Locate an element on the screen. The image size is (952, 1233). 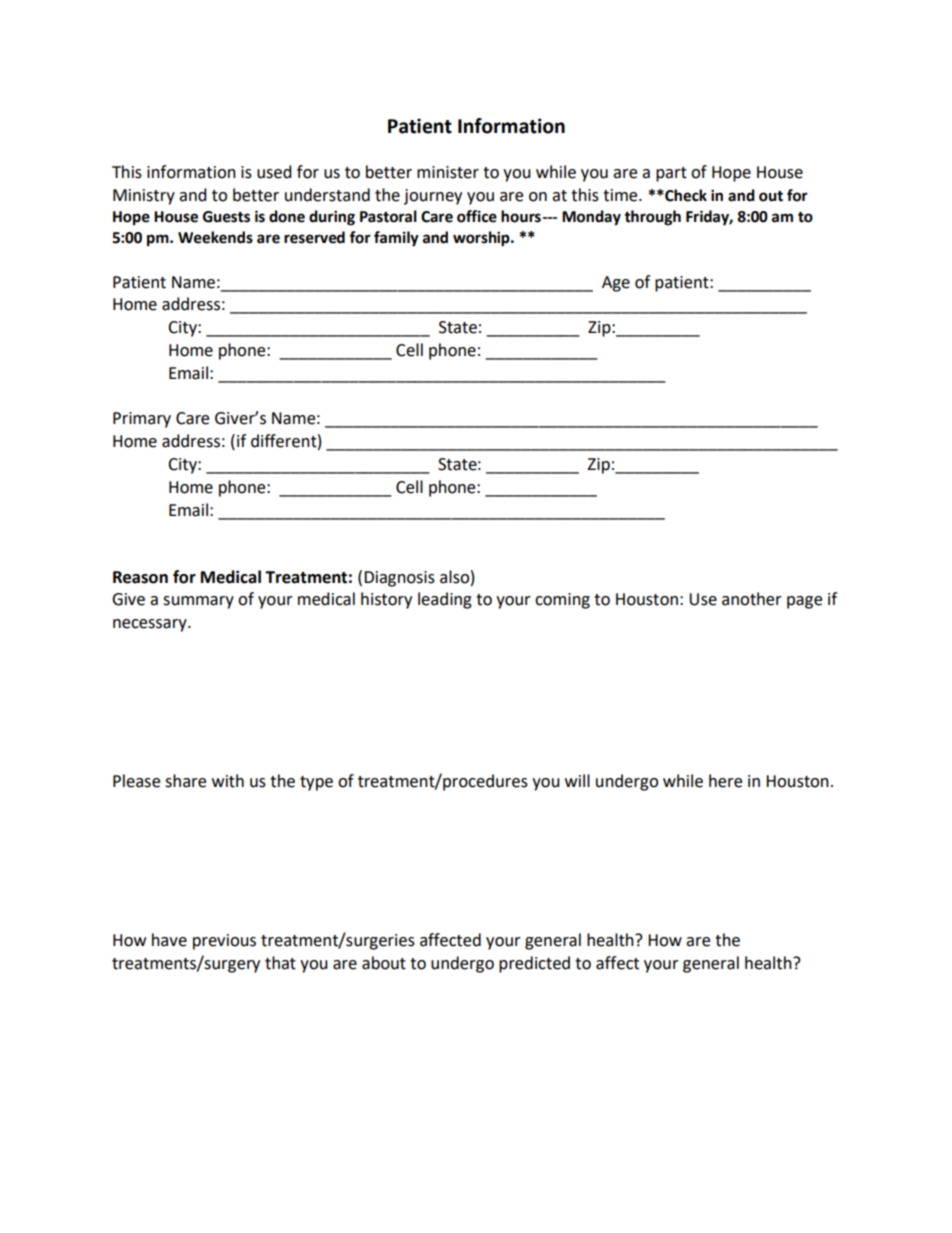
will is located at coordinates (577, 780).
